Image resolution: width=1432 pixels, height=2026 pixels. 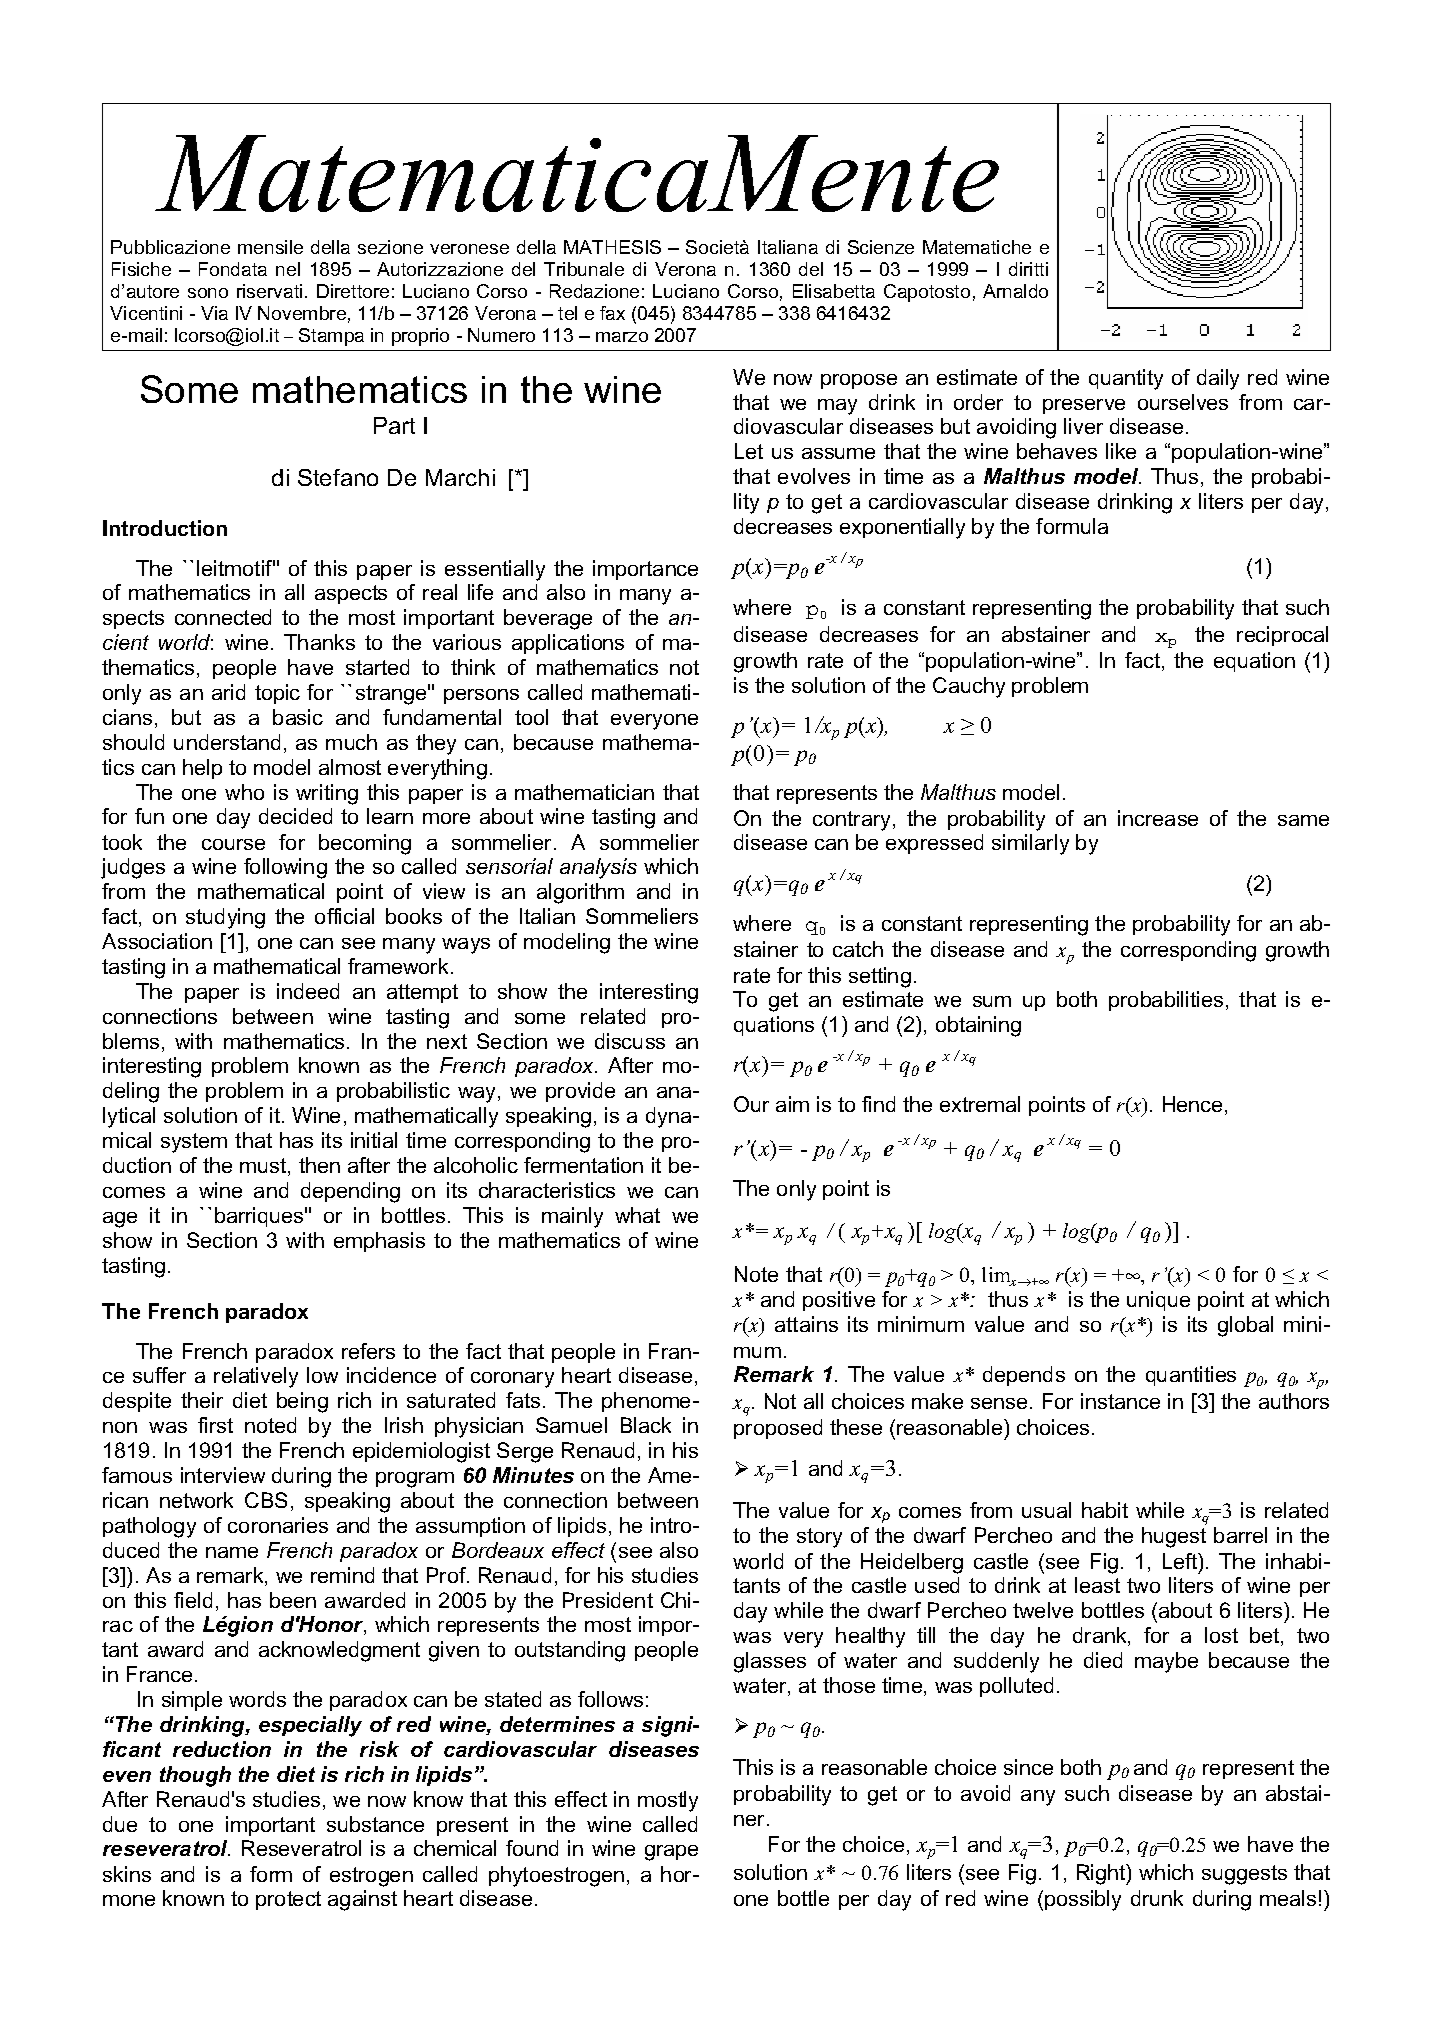 What do you see at coordinates (1126, 379) in the page?
I see `quantity` at bounding box center [1126, 379].
